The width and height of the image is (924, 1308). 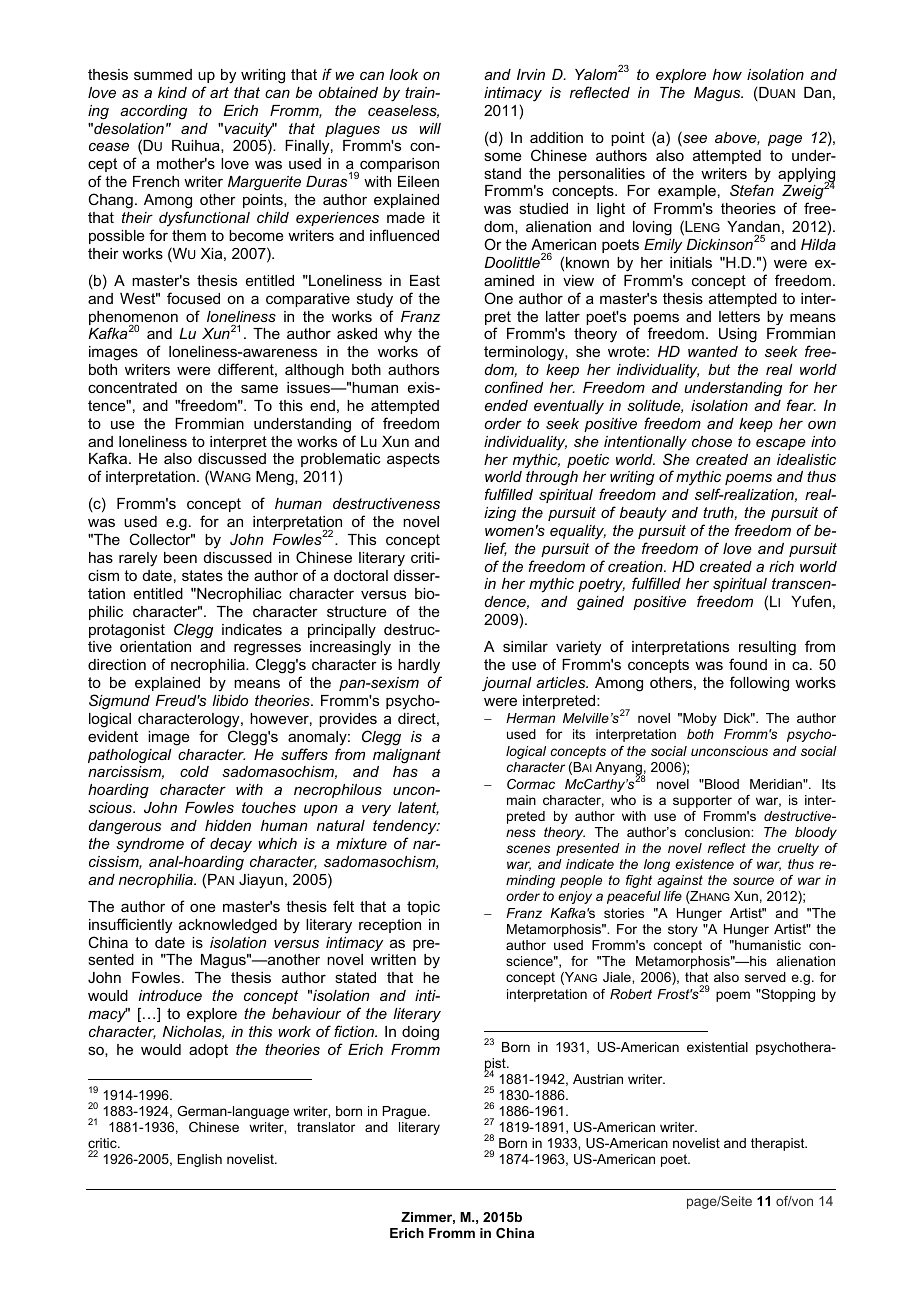 What do you see at coordinates (525, 646) in the image?
I see `similar` at bounding box center [525, 646].
